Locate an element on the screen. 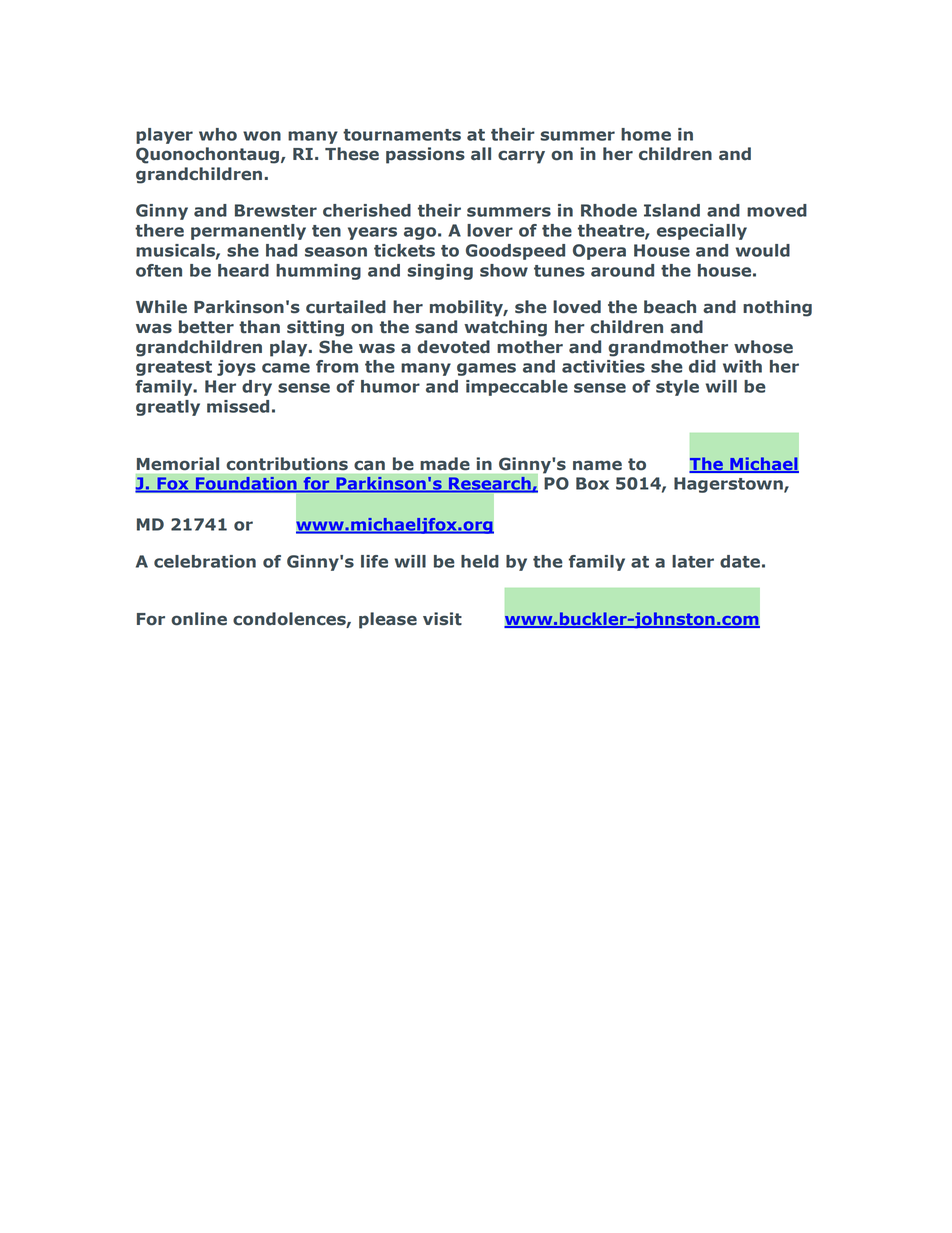 This screenshot has width=952, height=1233. Research is located at coordinates (490, 484).
